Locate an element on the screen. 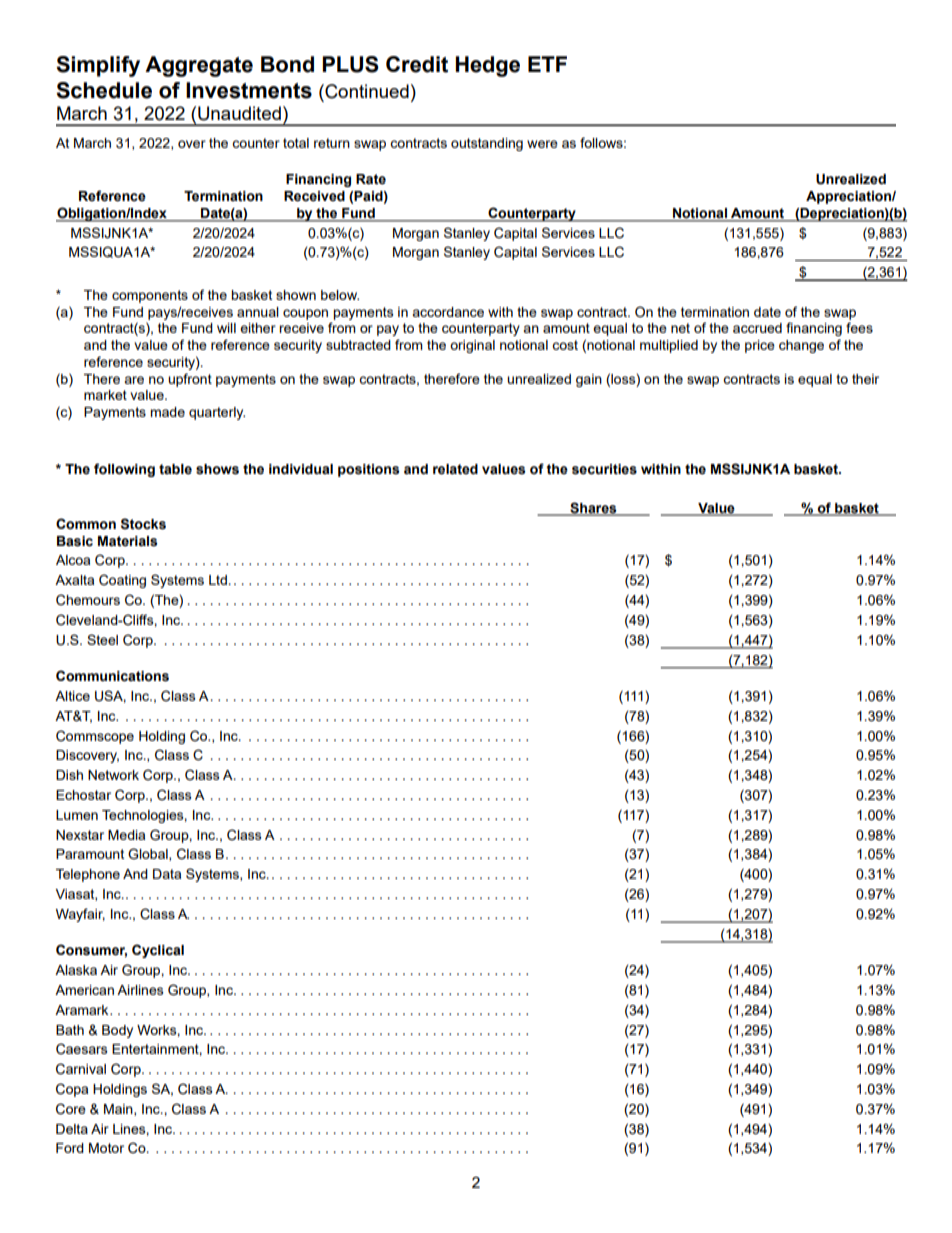  price is located at coordinates (760, 346).
